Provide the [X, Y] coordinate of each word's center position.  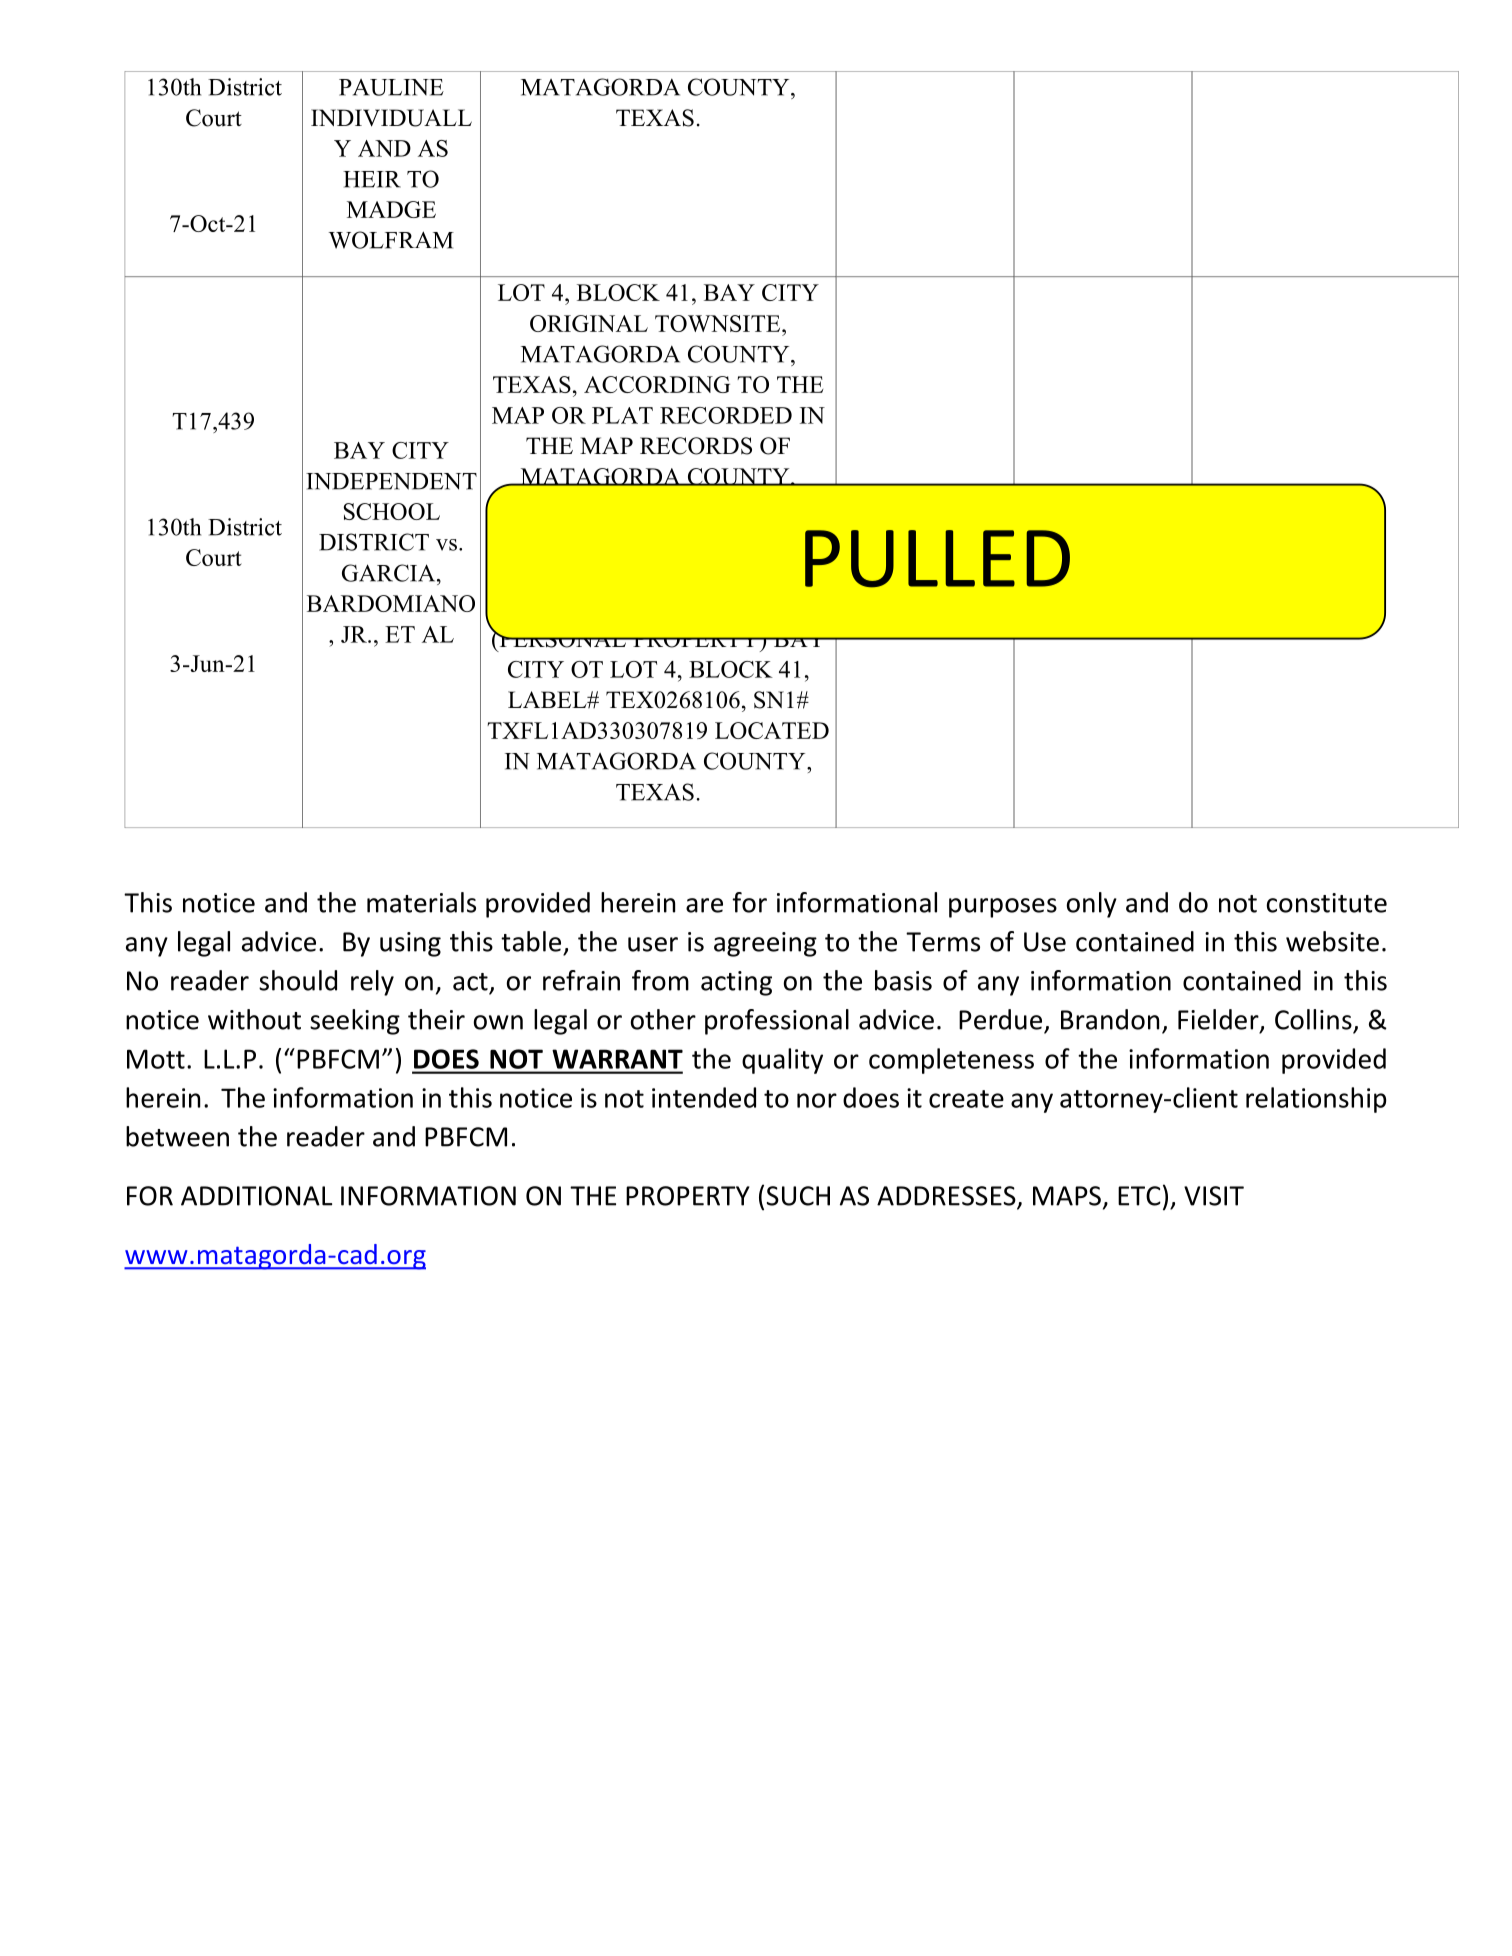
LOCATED [772, 730]
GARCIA [390, 573]
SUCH [798, 1196]
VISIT [1214, 1196]
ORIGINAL [589, 323]
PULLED [937, 559]
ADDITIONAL [256, 1196]
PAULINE [391, 87]
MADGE [391, 209]
